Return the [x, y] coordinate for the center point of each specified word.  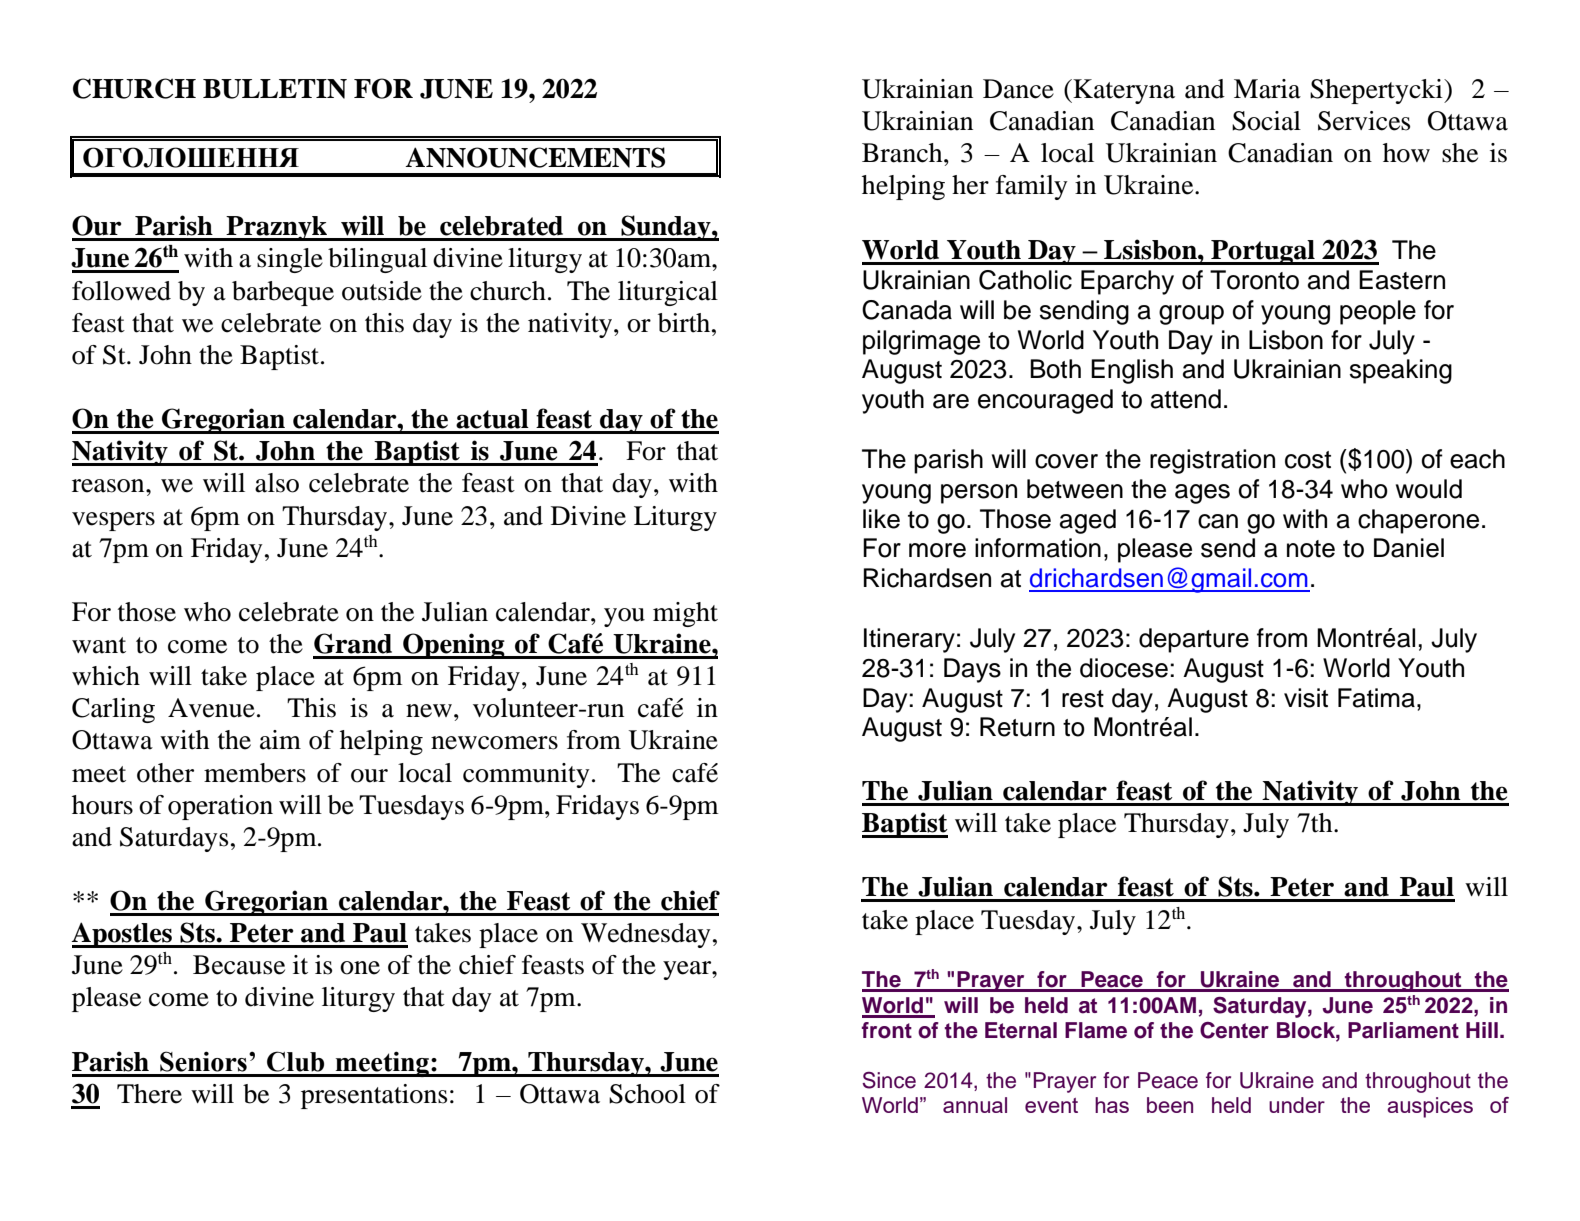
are [951, 401]
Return [1017, 727]
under [1297, 1105]
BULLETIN [275, 89]
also [277, 483]
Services [1364, 121]
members [255, 773]
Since [889, 1080]
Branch [903, 153]
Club [295, 1061]
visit [1306, 698]
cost [1308, 460]
